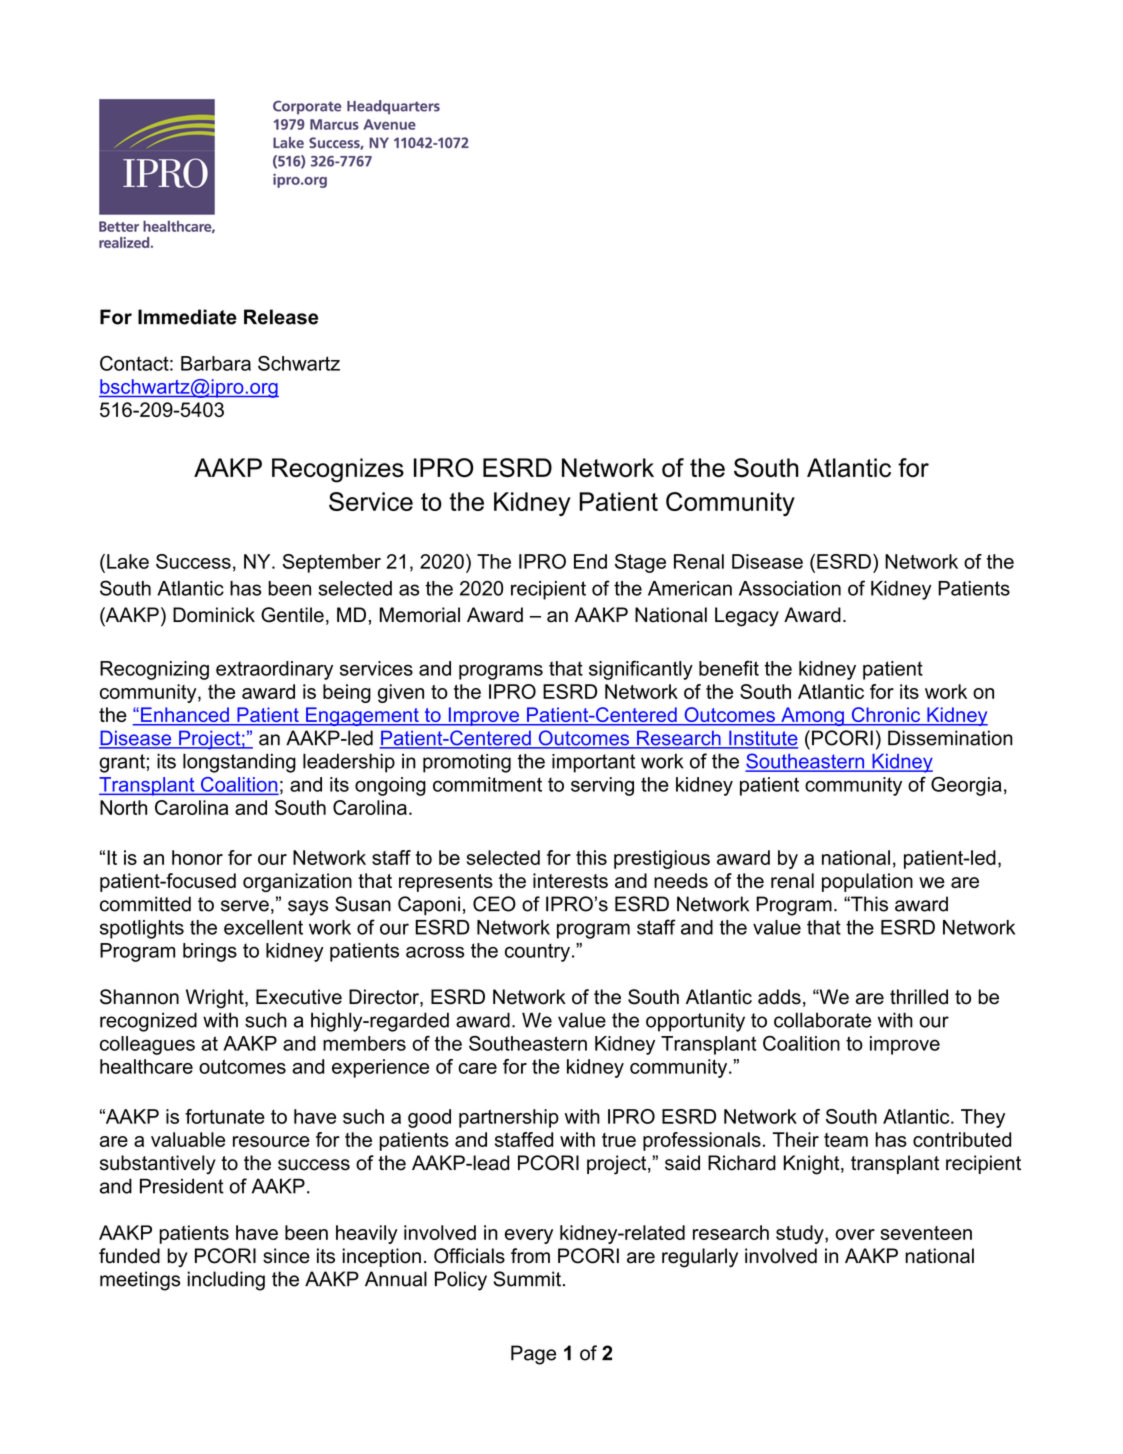  I want to click on interests, so click(570, 880).
